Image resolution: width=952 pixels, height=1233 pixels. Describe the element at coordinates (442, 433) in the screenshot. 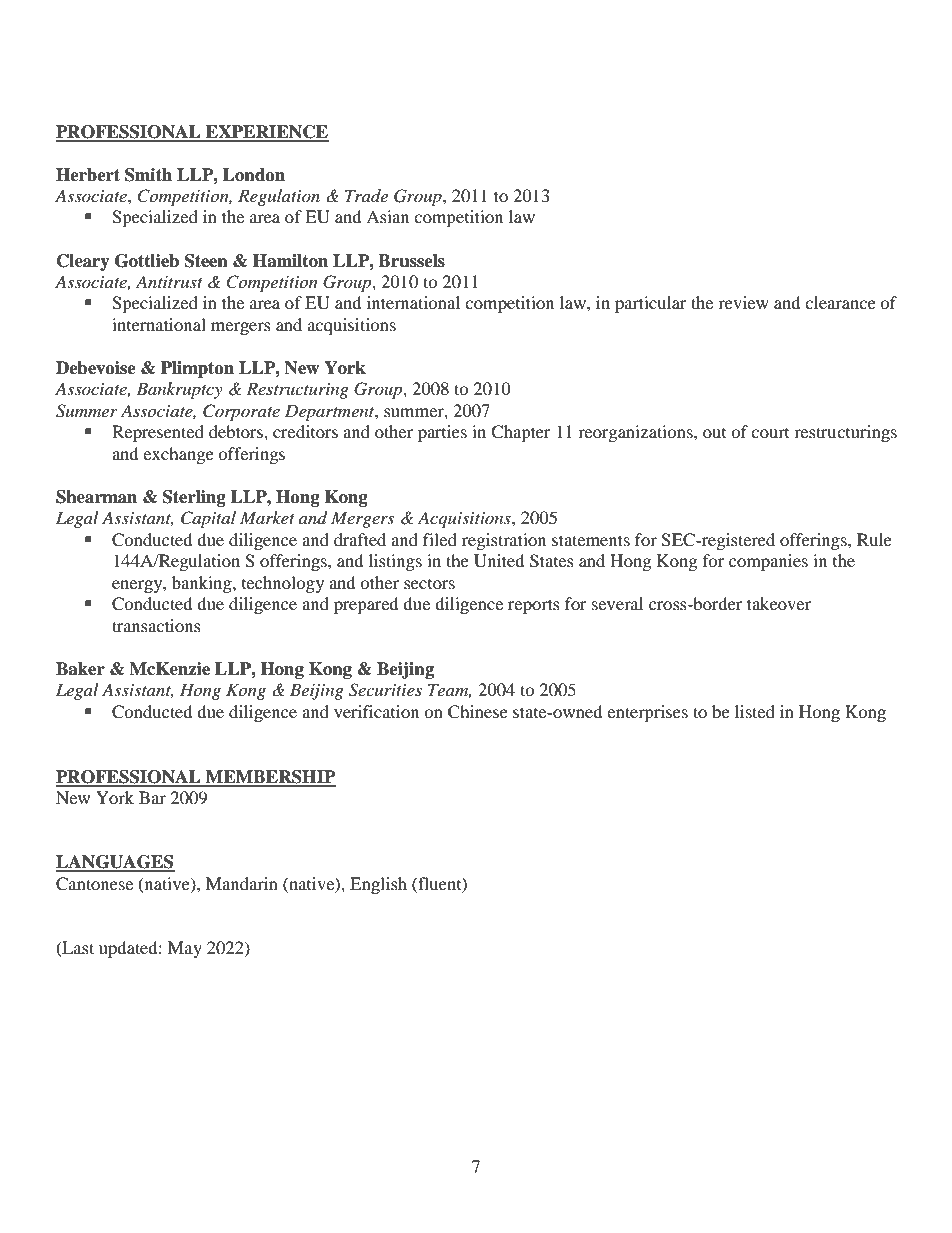

I see `parties` at that location.
